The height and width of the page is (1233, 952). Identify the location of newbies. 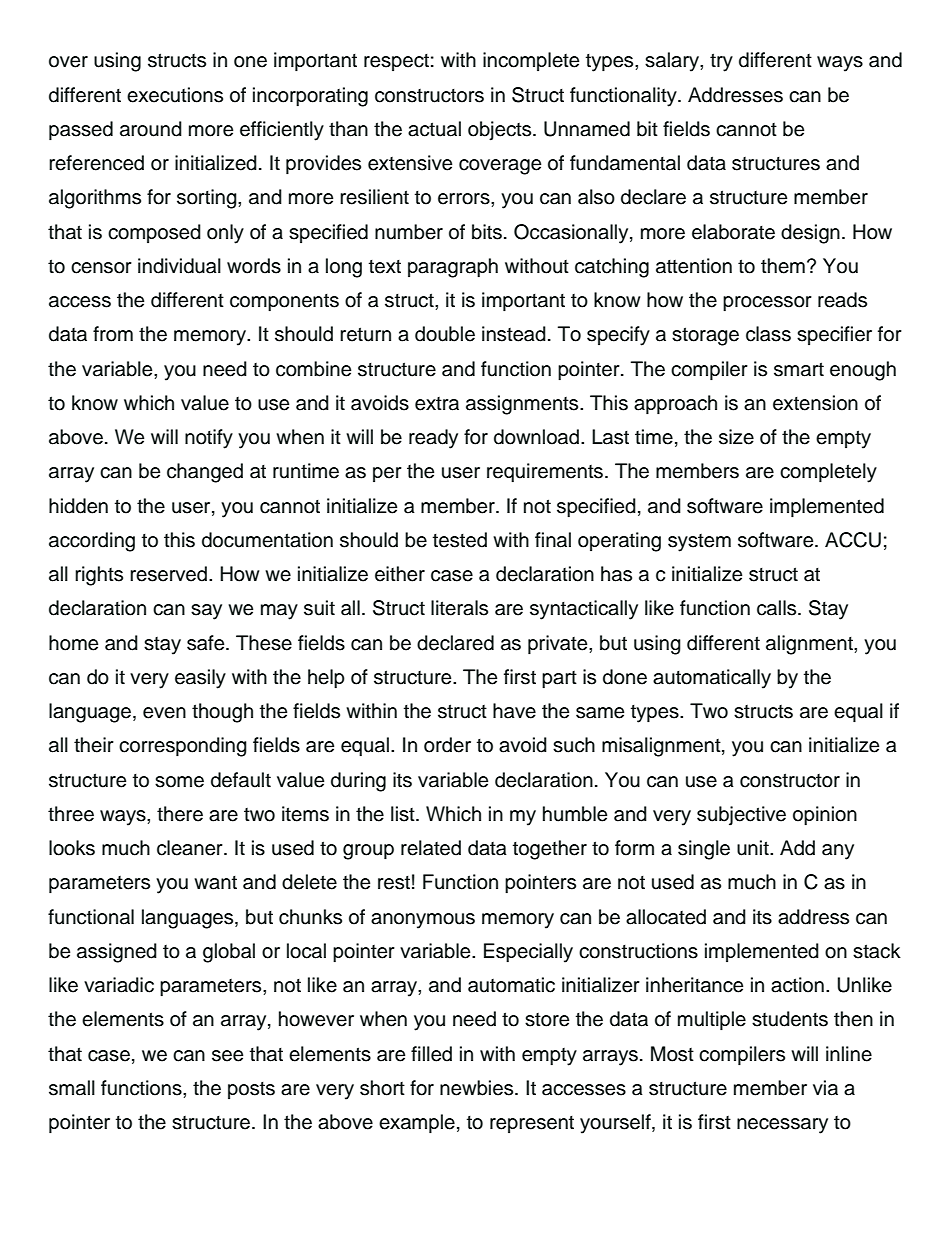
(478, 1088).
